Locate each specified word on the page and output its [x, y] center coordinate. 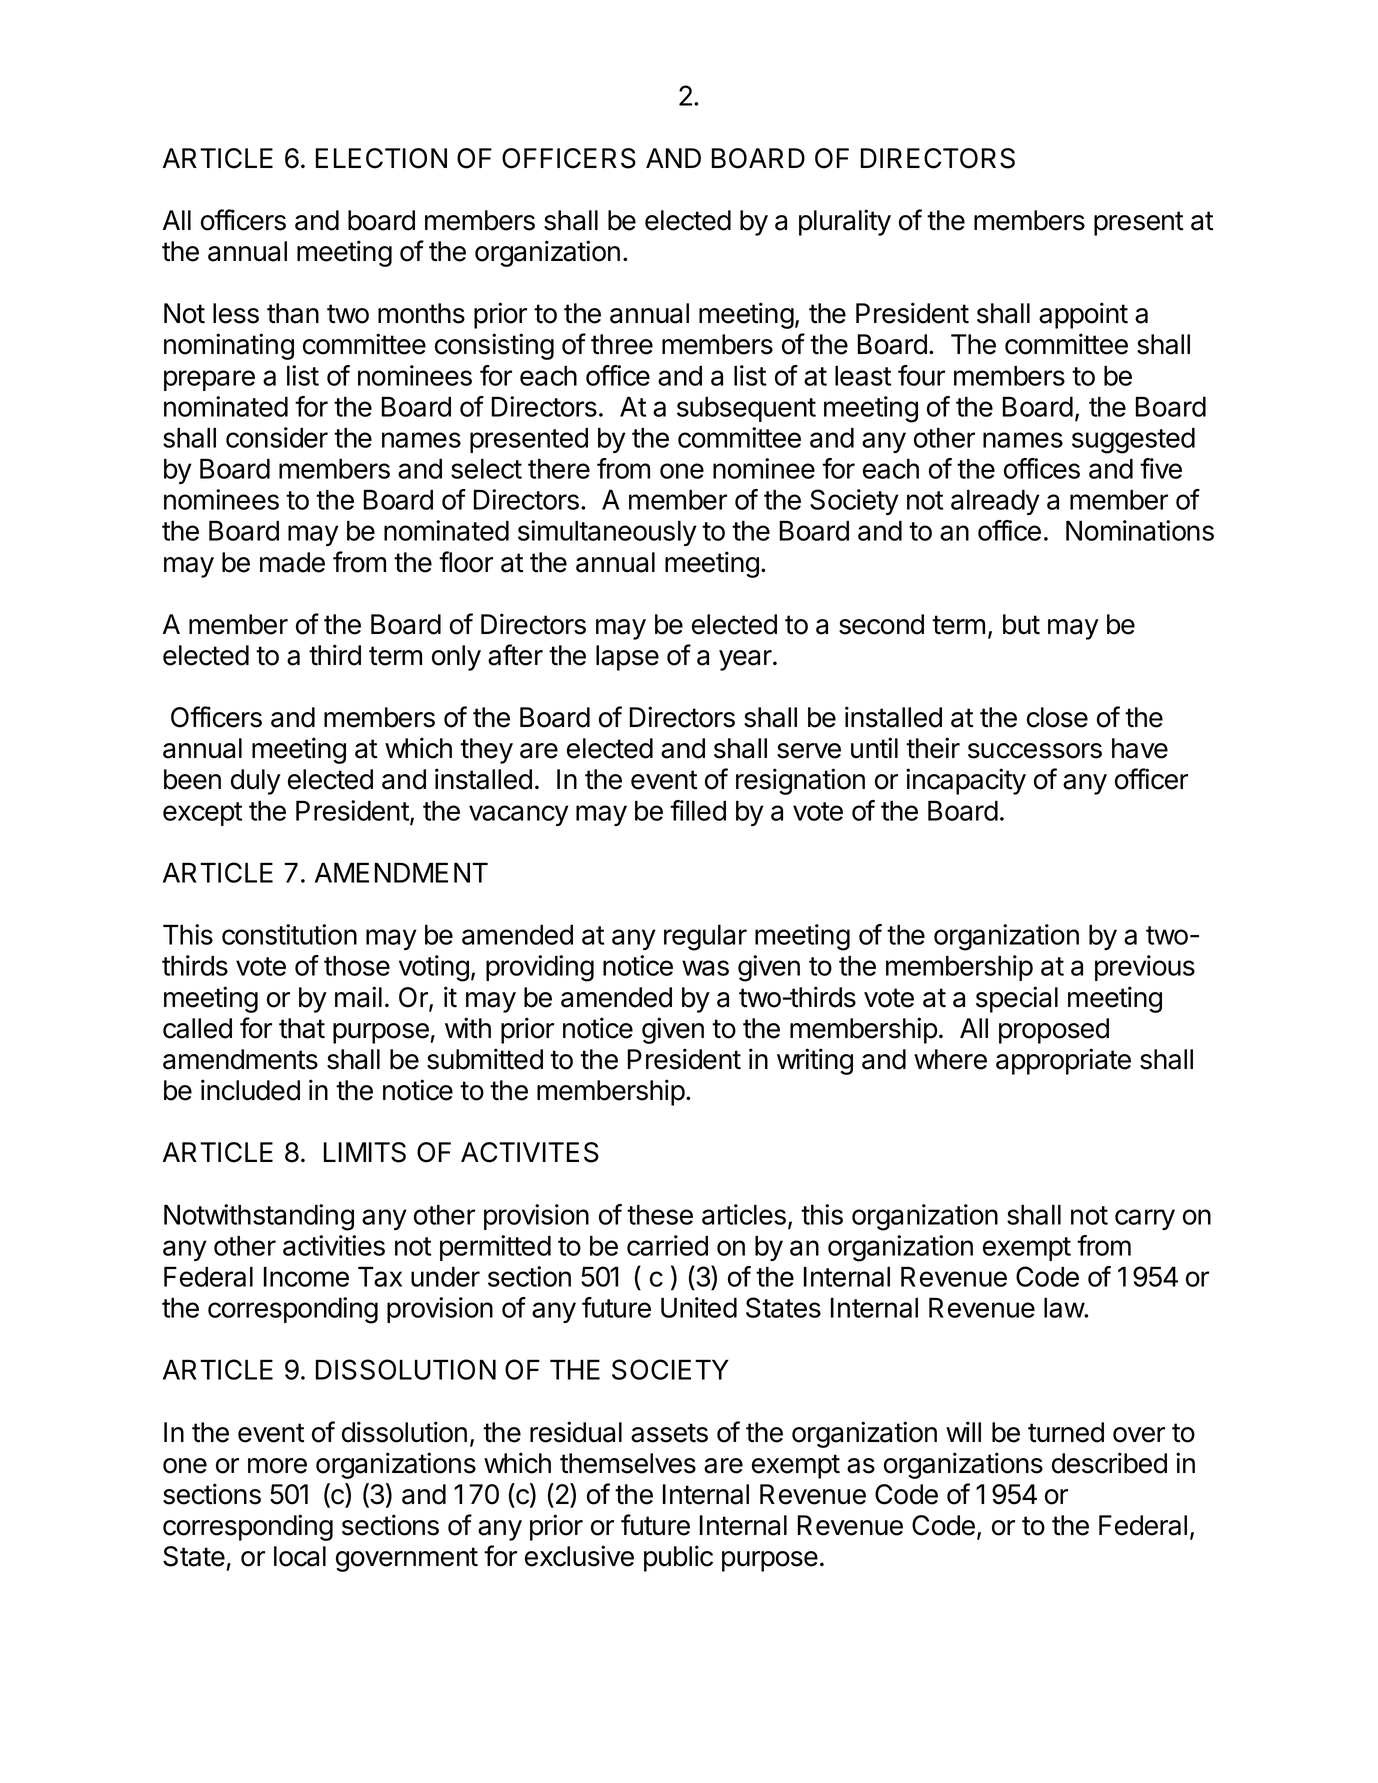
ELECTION [381, 158]
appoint [1083, 315]
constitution [289, 934]
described [1109, 1463]
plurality [845, 222]
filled [698, 810]
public [678, 1558]
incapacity [966, 781]
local [300, 1556]
